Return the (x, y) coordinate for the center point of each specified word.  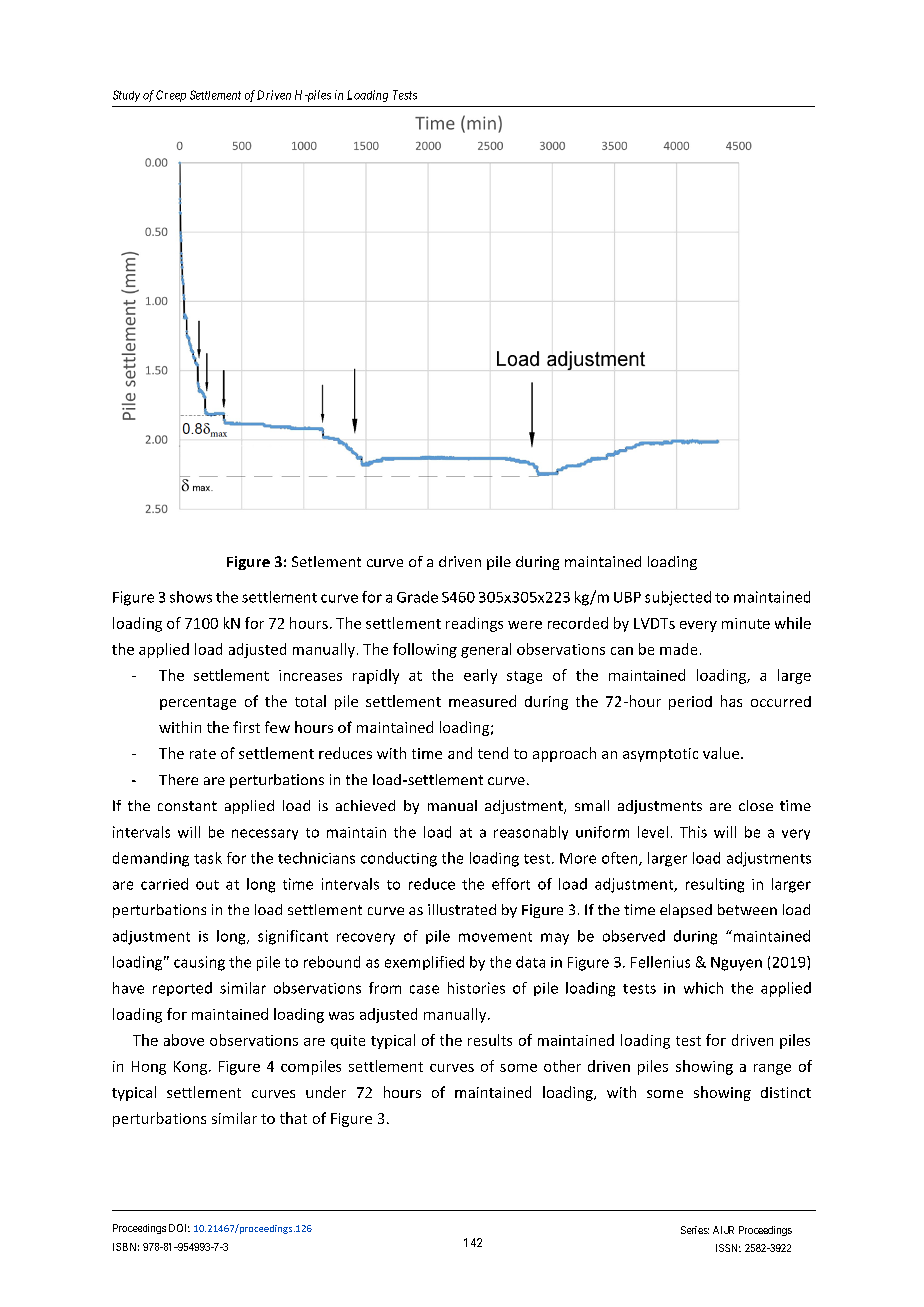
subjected (678, 598)
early (480, 676)
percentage (198, 703)
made (678, 649)
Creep (171, 96)
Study (126, 96)
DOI (179, 1228)
